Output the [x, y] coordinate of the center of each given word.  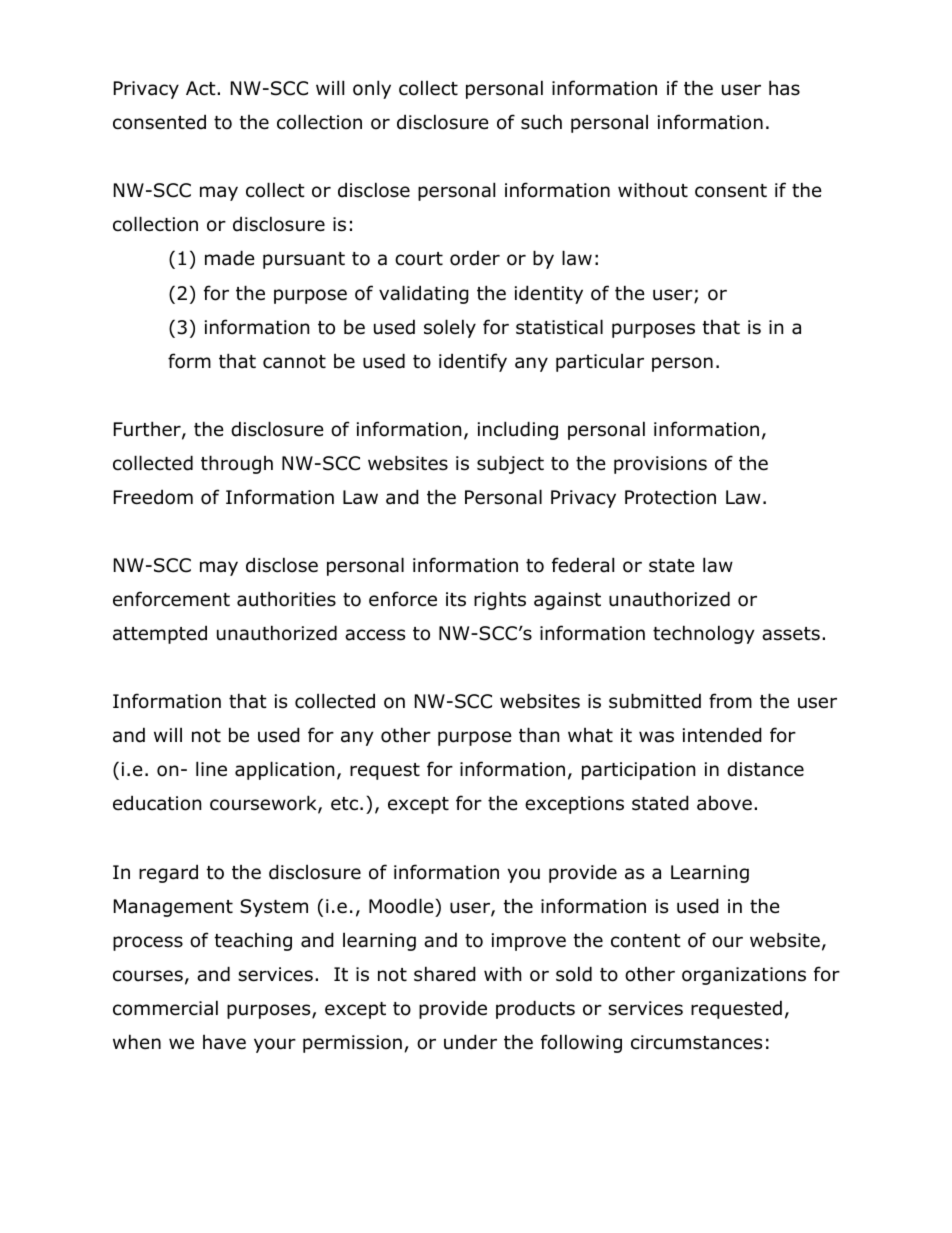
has [784, 88]
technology [704, 634]
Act [202, 88]
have [224, 1042]
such [541, 122]
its [456, 599]
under [470, 1042]
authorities [286, 599]
